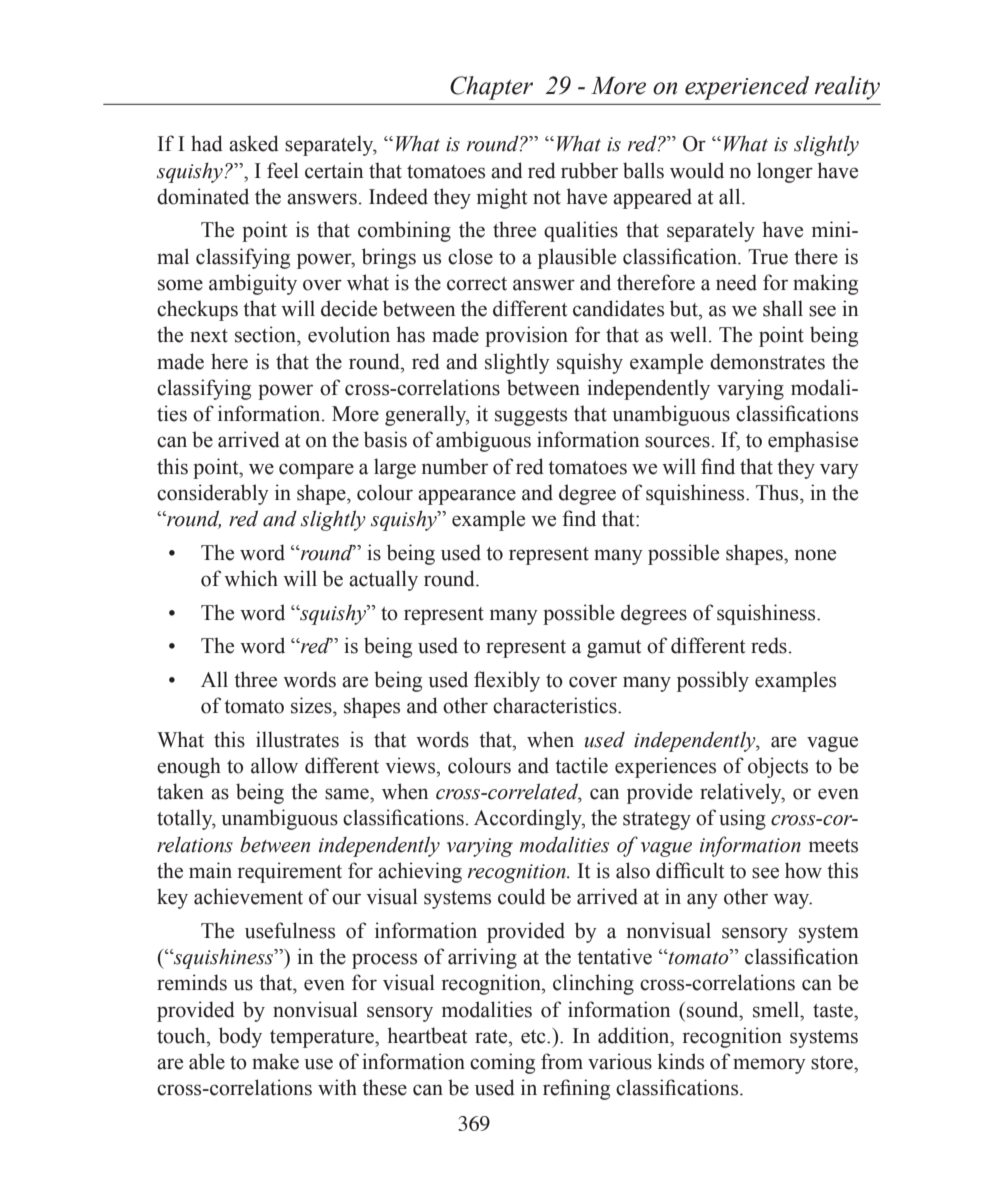 The width and height of the page is (984, 1204). What do you see at coordinates (531, 417) in the page?
I see `suggests` at bounding box center [531, 417].
